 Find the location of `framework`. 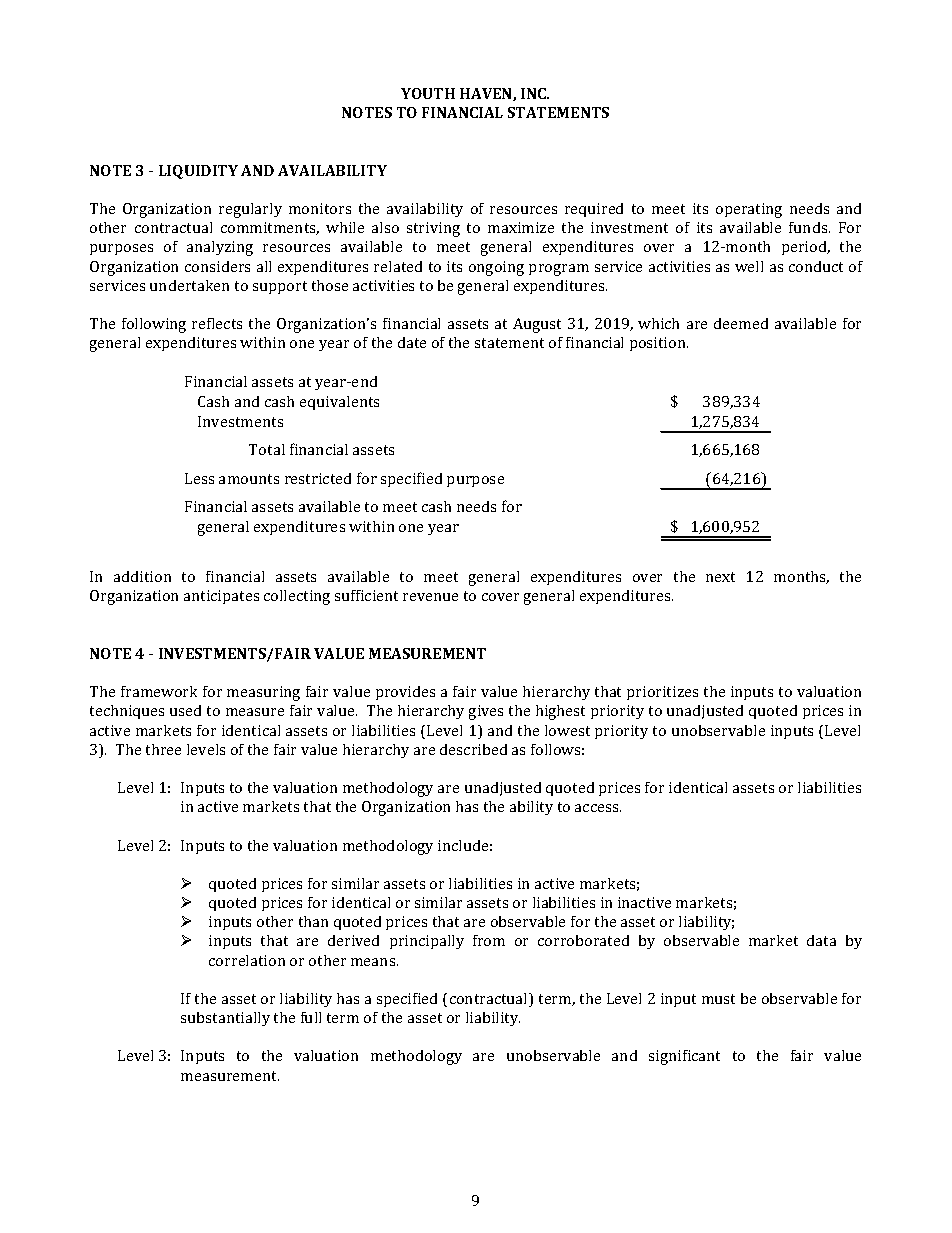

framework is located at coordinates (159, 691).
